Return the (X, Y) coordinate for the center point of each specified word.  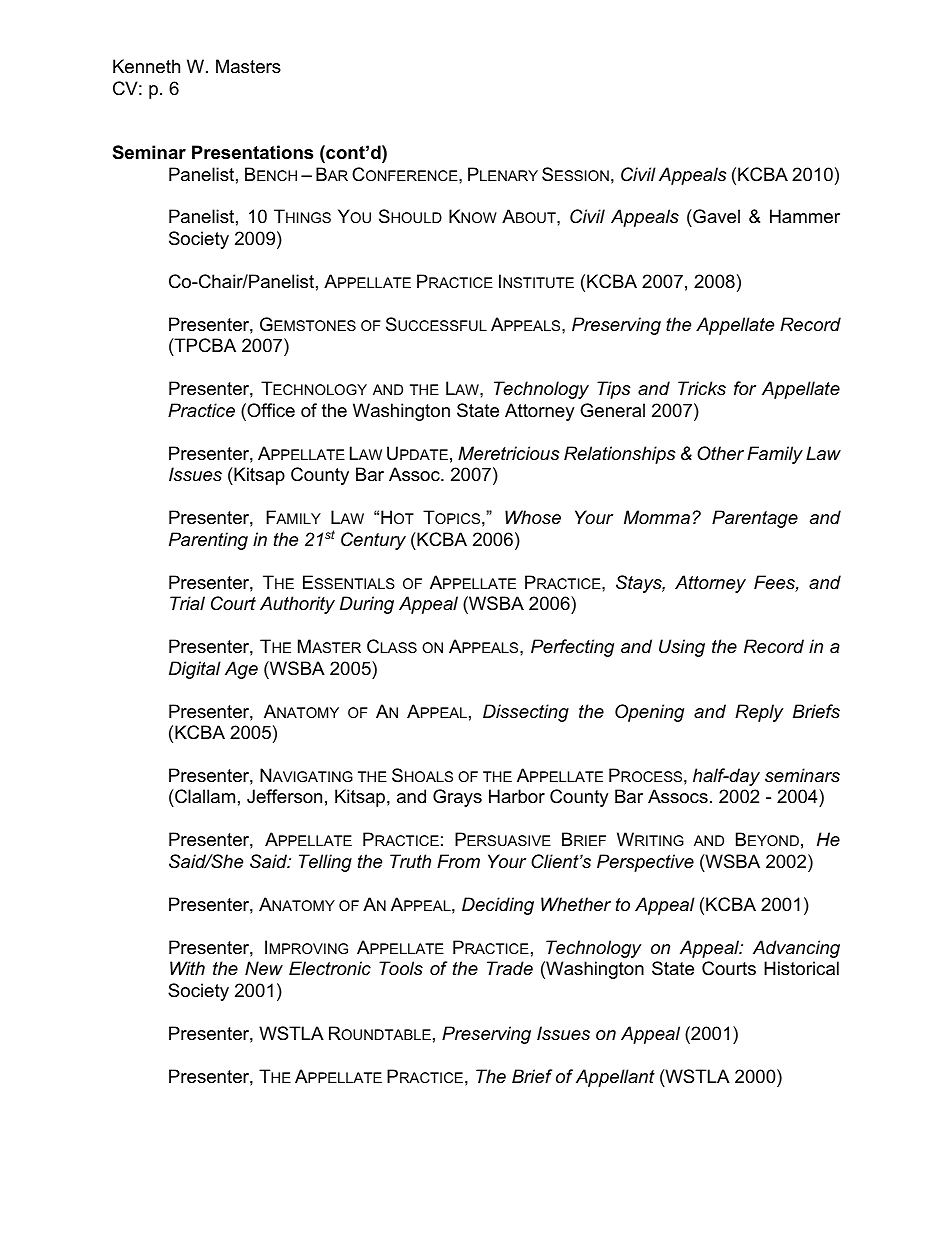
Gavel (715, 218)
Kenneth (146, 66)
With (187, 968)
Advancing (796, 949)
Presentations (252, 152)
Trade (510, 968)
